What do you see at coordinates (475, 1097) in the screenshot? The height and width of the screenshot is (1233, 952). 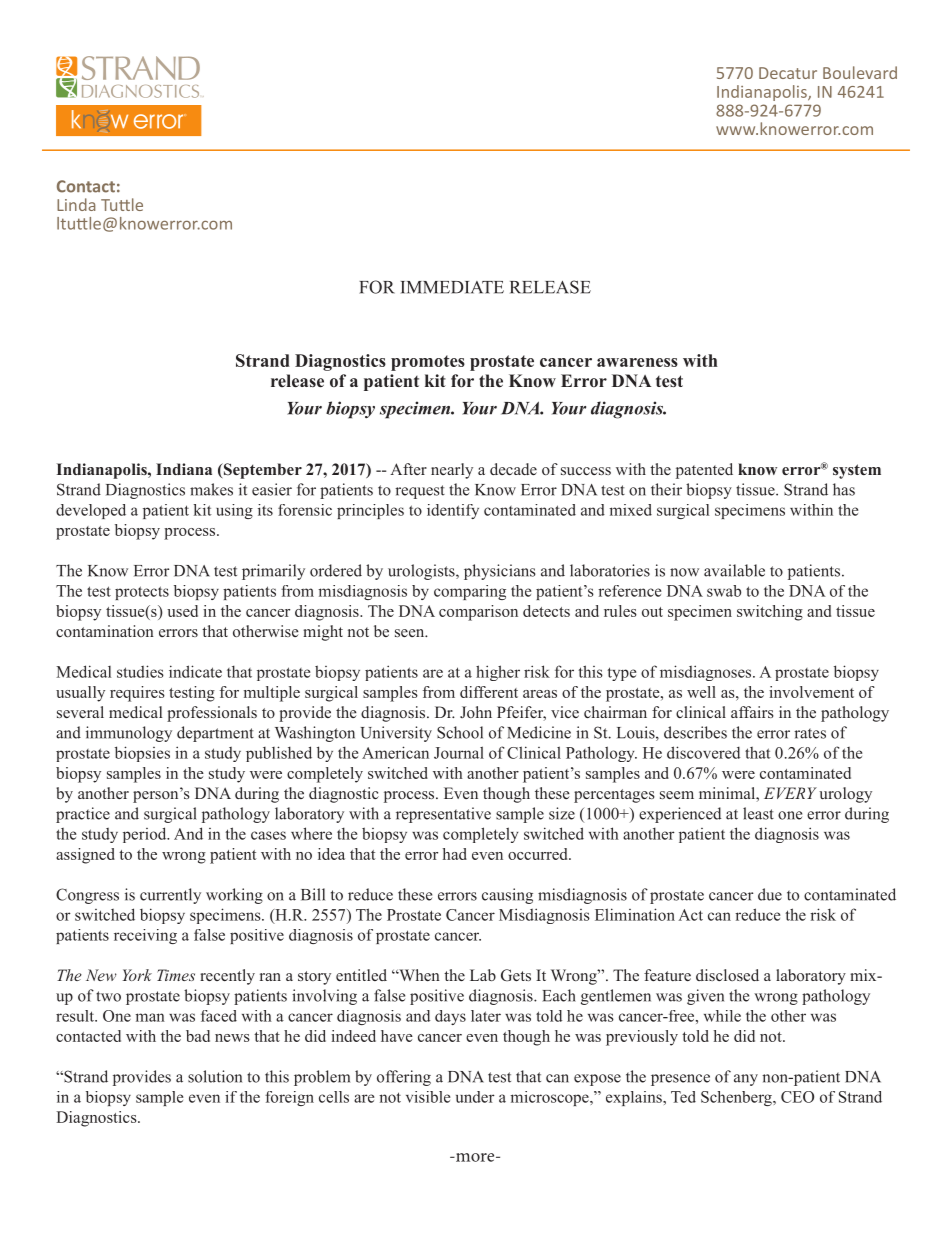 I see `under` at bounding box center [475, 1097].
